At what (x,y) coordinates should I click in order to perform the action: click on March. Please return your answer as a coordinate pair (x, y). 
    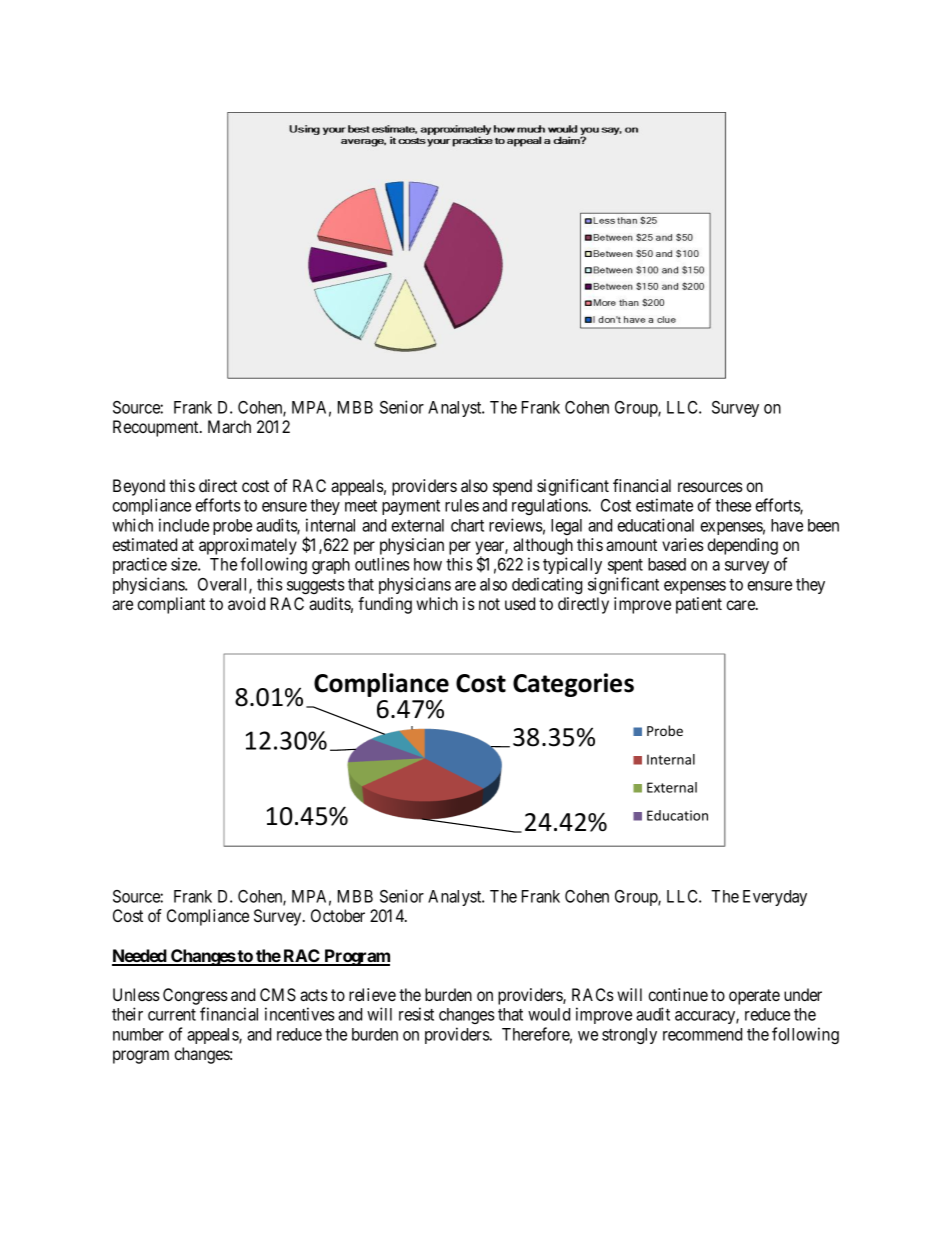
    Looking at the image, I should click on (229, 426).
